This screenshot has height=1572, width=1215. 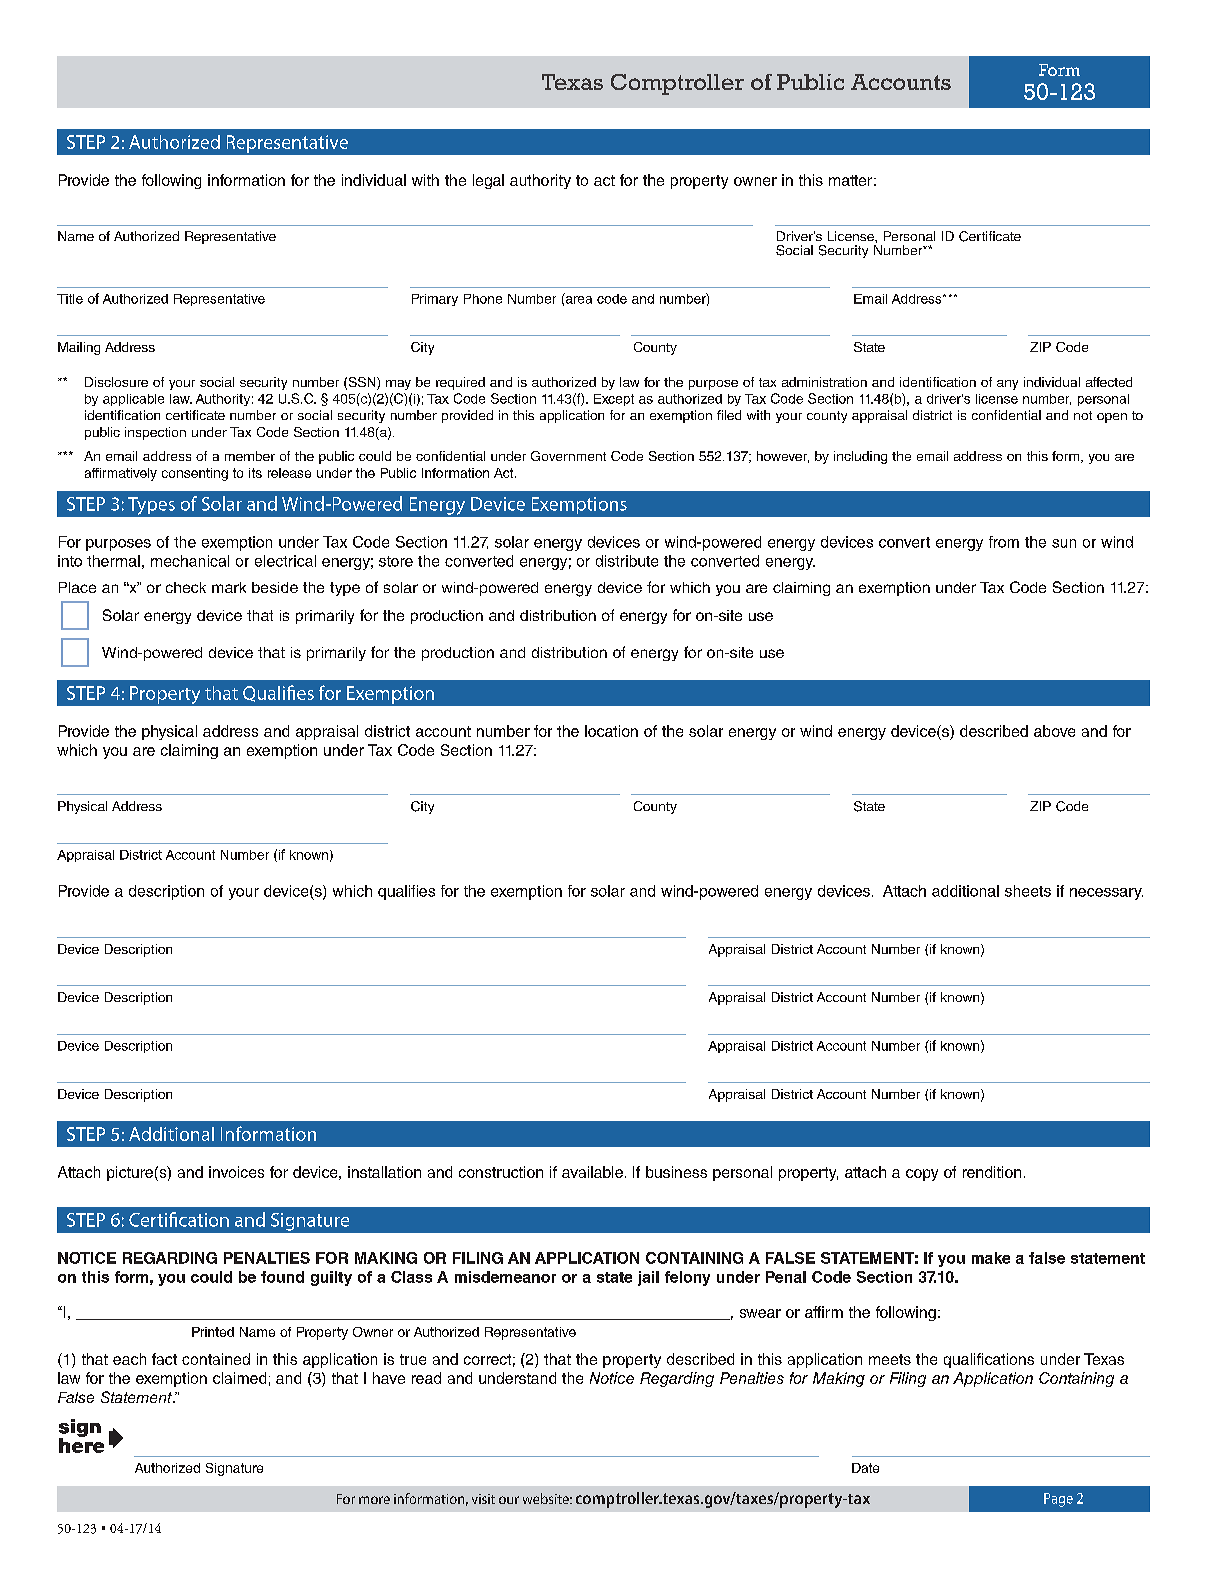 What do you see at coordinates (1007, 385) in the screenshot?
I see `any` at bounding box center [1007, 385].
